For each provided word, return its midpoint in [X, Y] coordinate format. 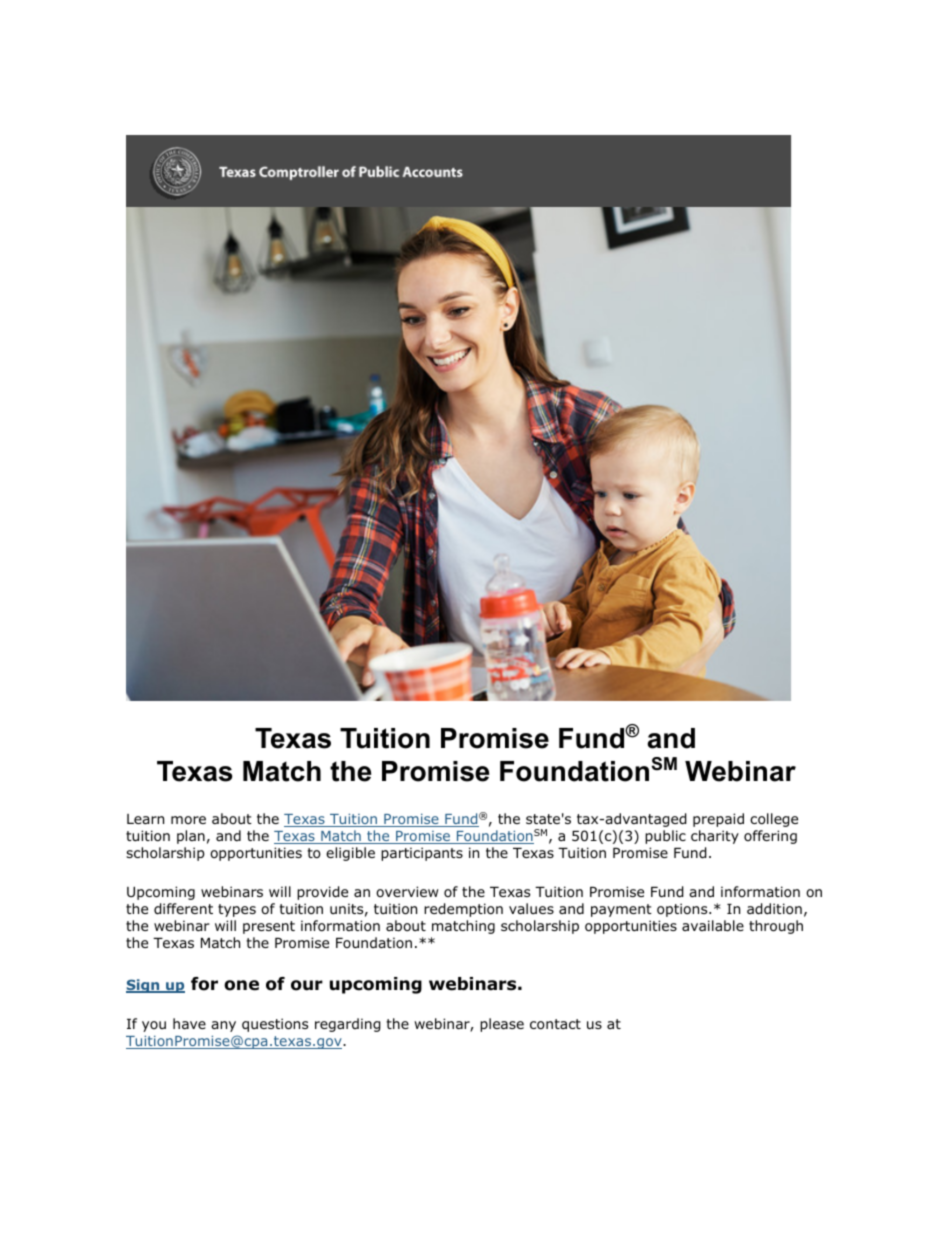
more [188, 820]
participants [422, 854]
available [713, 925]
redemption [463, 910]
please [502, 1025]
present [269, 927]
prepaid [718, 820]
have [189, 1023]
